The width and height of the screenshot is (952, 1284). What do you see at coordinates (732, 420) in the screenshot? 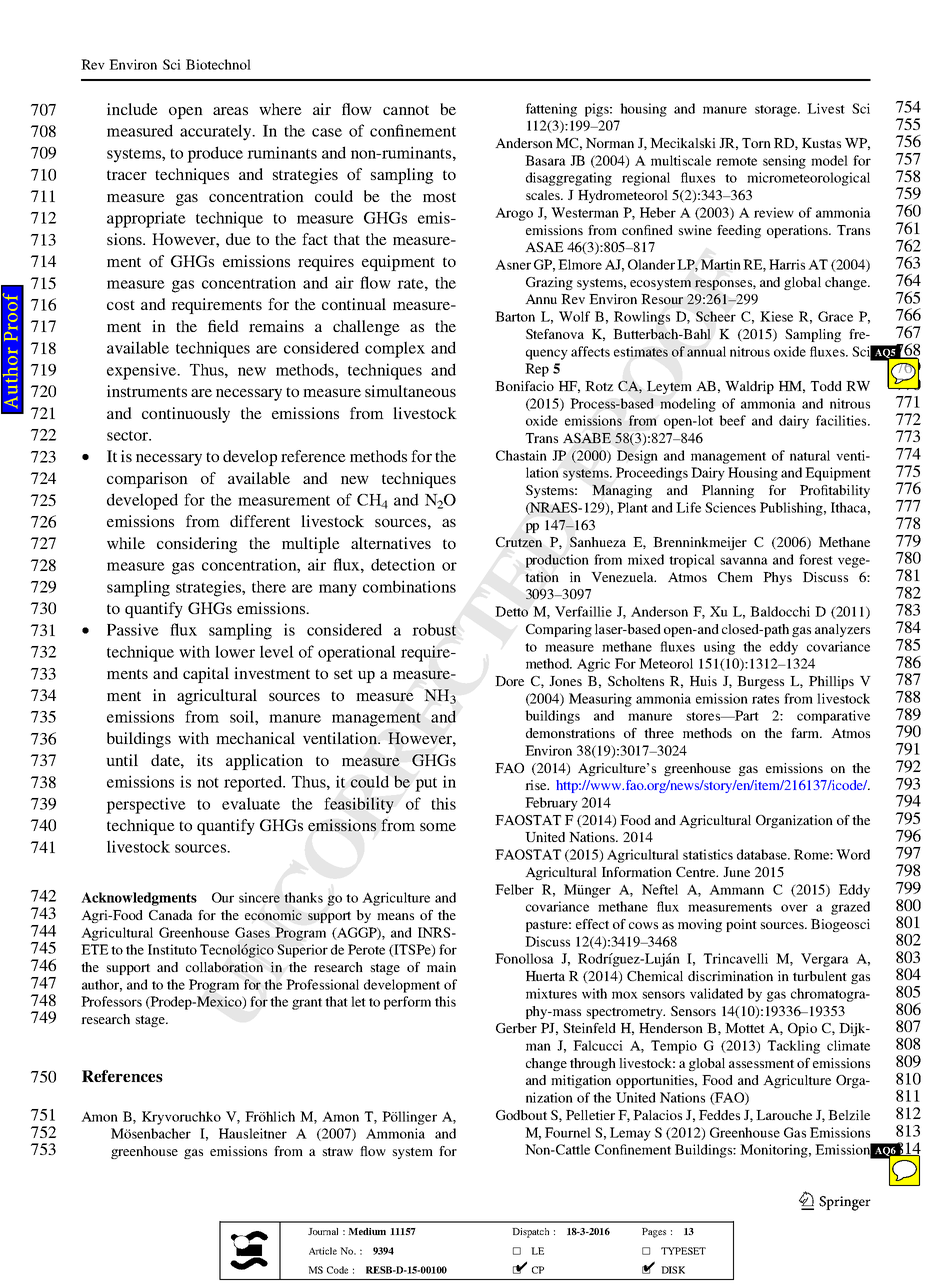
I see `beef` at bounding box center [732, 420].
